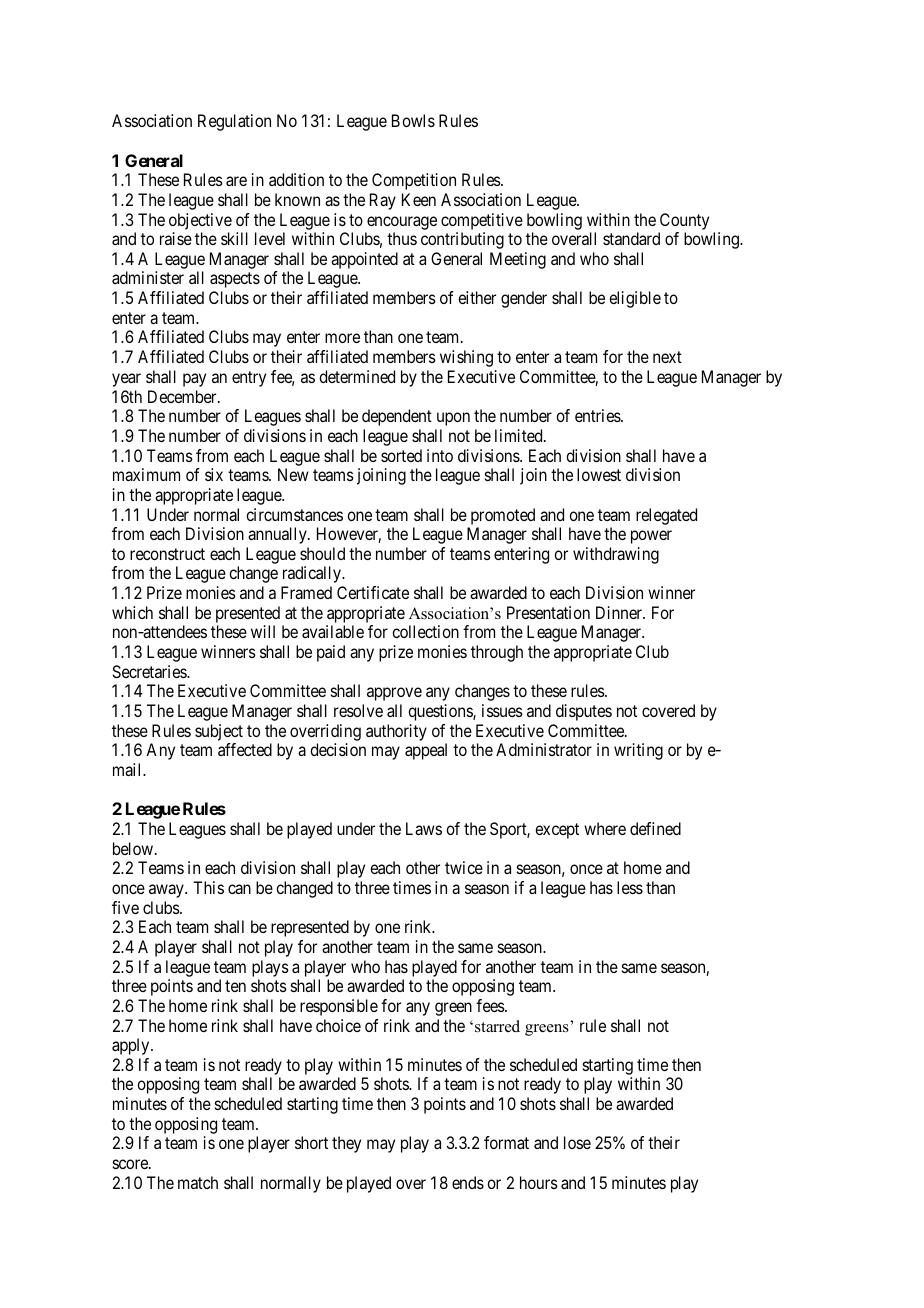  What do you see at coordinates (425, 631) in the screenshot?
I see `collection` at bounding box center [425, 631].
